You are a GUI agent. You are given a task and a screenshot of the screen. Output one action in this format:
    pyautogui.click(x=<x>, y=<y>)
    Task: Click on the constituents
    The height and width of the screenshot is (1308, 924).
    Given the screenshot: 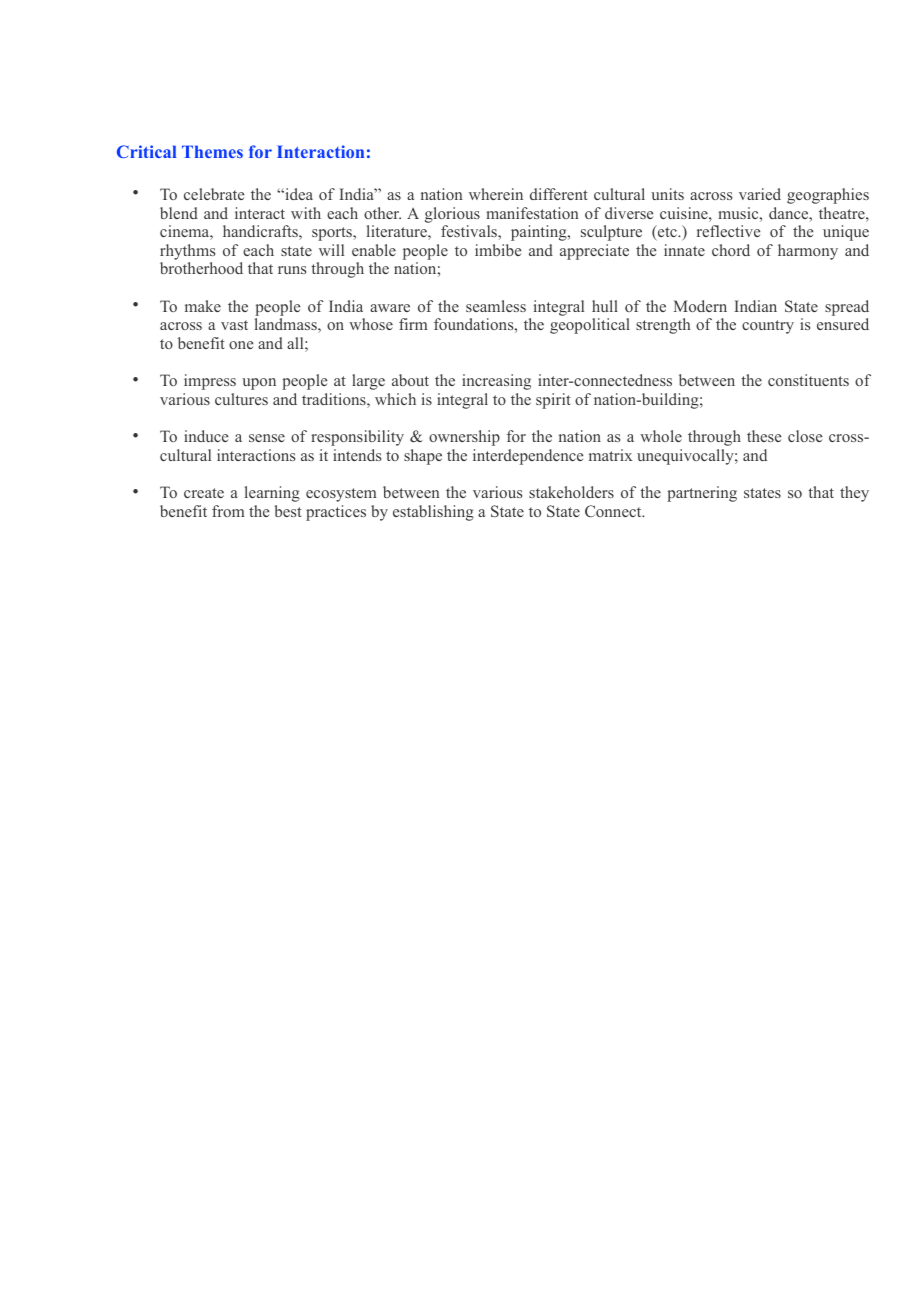 What is the action you would take?
    pyautogui.click(x=808, y=380)
